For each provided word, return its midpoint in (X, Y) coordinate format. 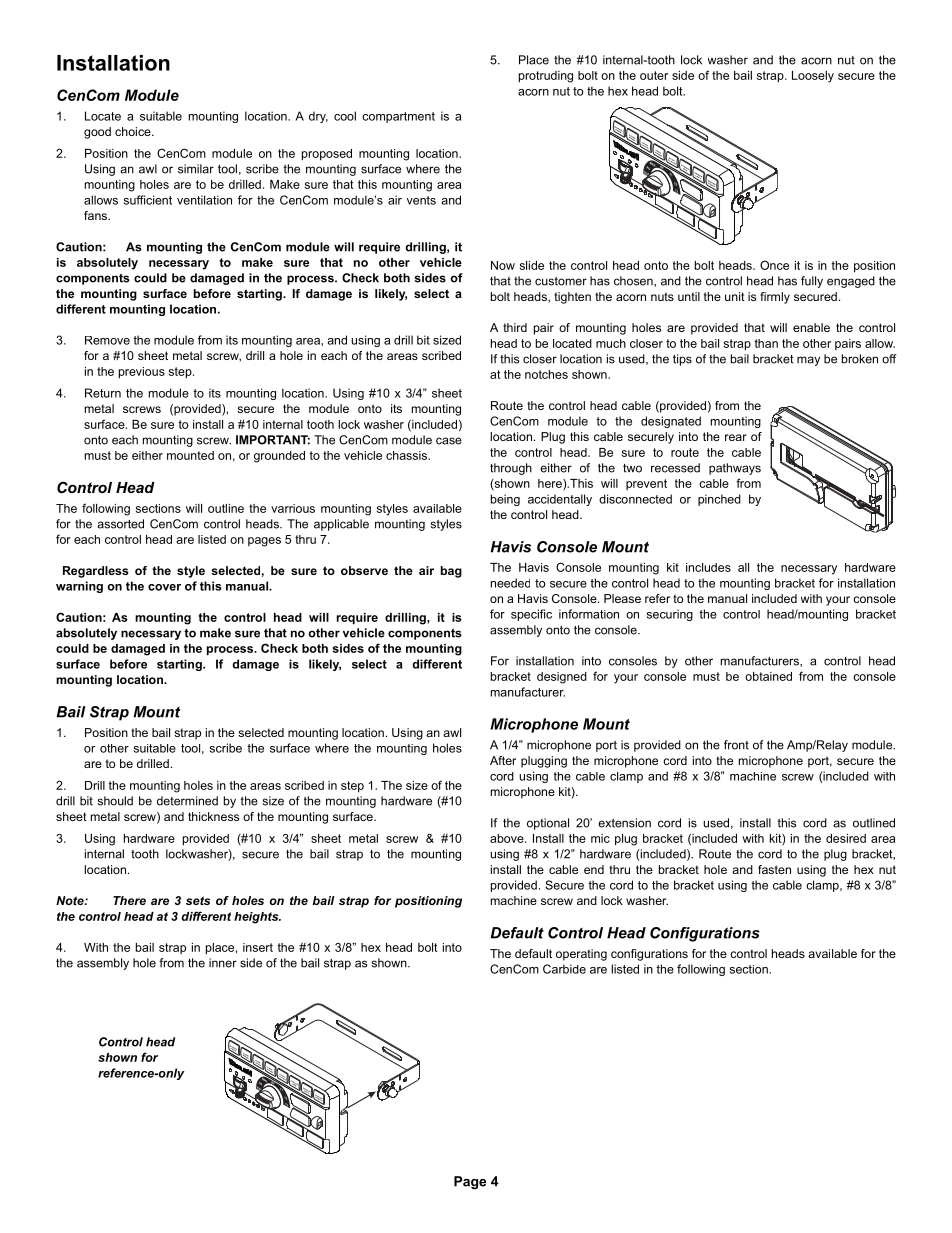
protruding (546, 77)
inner (223, 963)
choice (134, 131)
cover (164, 587)
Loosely (813, 77)
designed (562, 678)
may (808, 361)
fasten (774, 869)
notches (546, 374)
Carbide (564, 969)
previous (142, 373)
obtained (768, 676)
